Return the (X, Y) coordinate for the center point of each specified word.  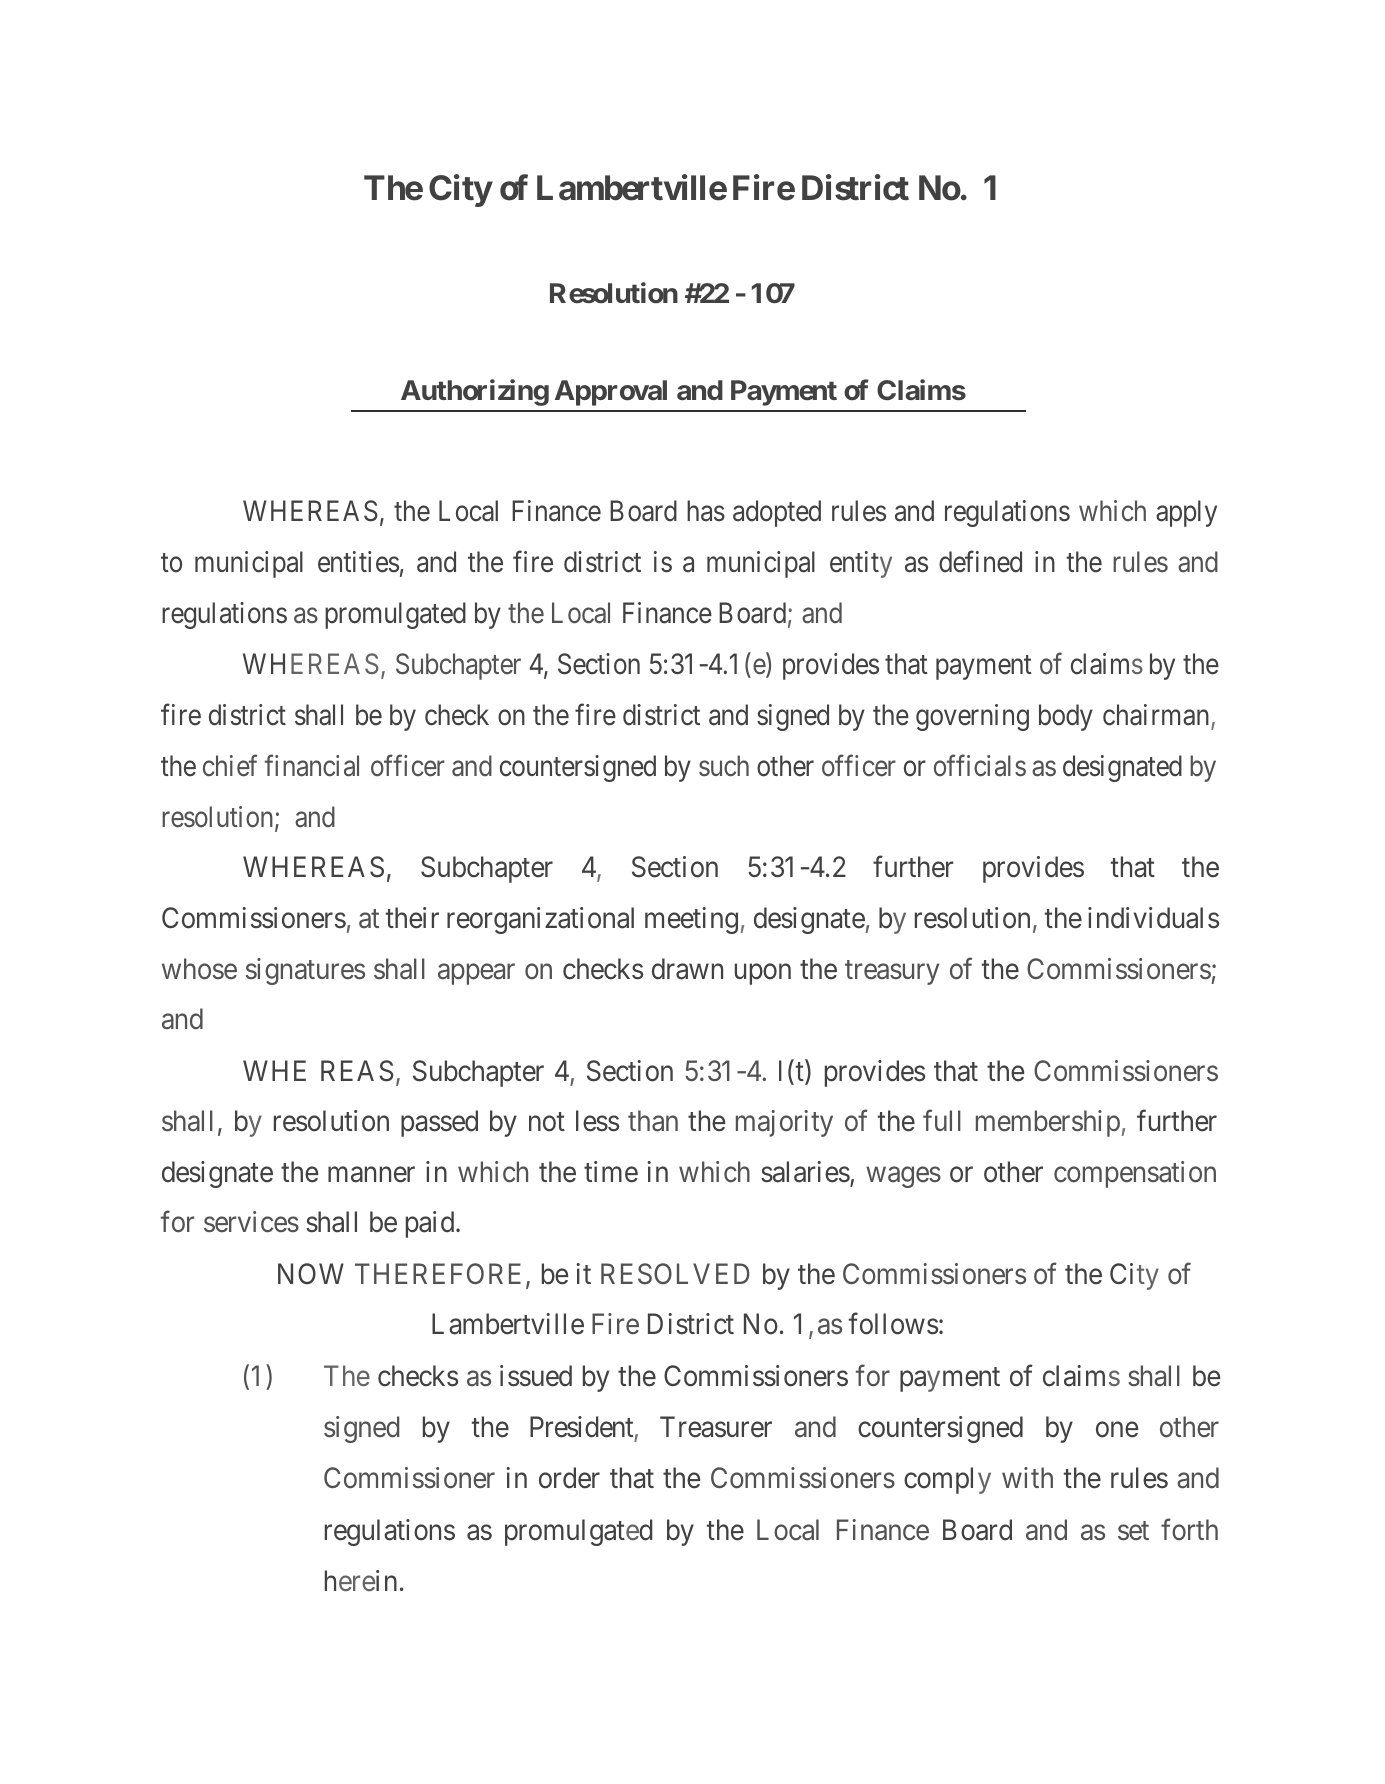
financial (312, 766)
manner (371, 1175)
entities (358, 562)
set (1133, 1531)
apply (1186, 513)
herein (361, 1580)
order (569, 1478)
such (724, 766)
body (1066, 717)
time (611, 1172)
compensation (1135, 1174)
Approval (611, 393)
